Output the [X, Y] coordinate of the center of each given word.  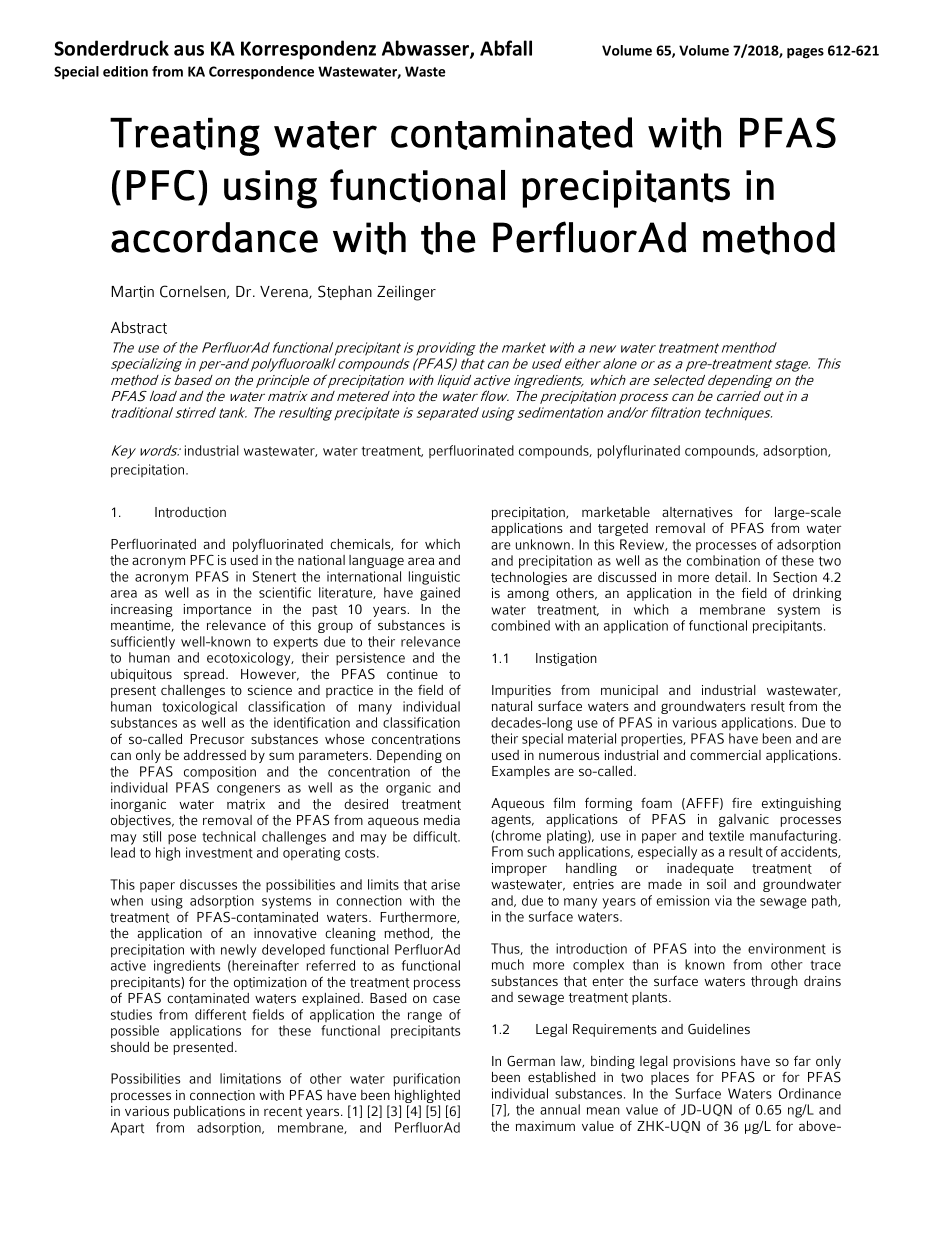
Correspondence [261, 73]
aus [189, 50]
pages [805, 53]
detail [731, 577]
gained [440, 594]
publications [209, 1112]
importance [217, 610]
